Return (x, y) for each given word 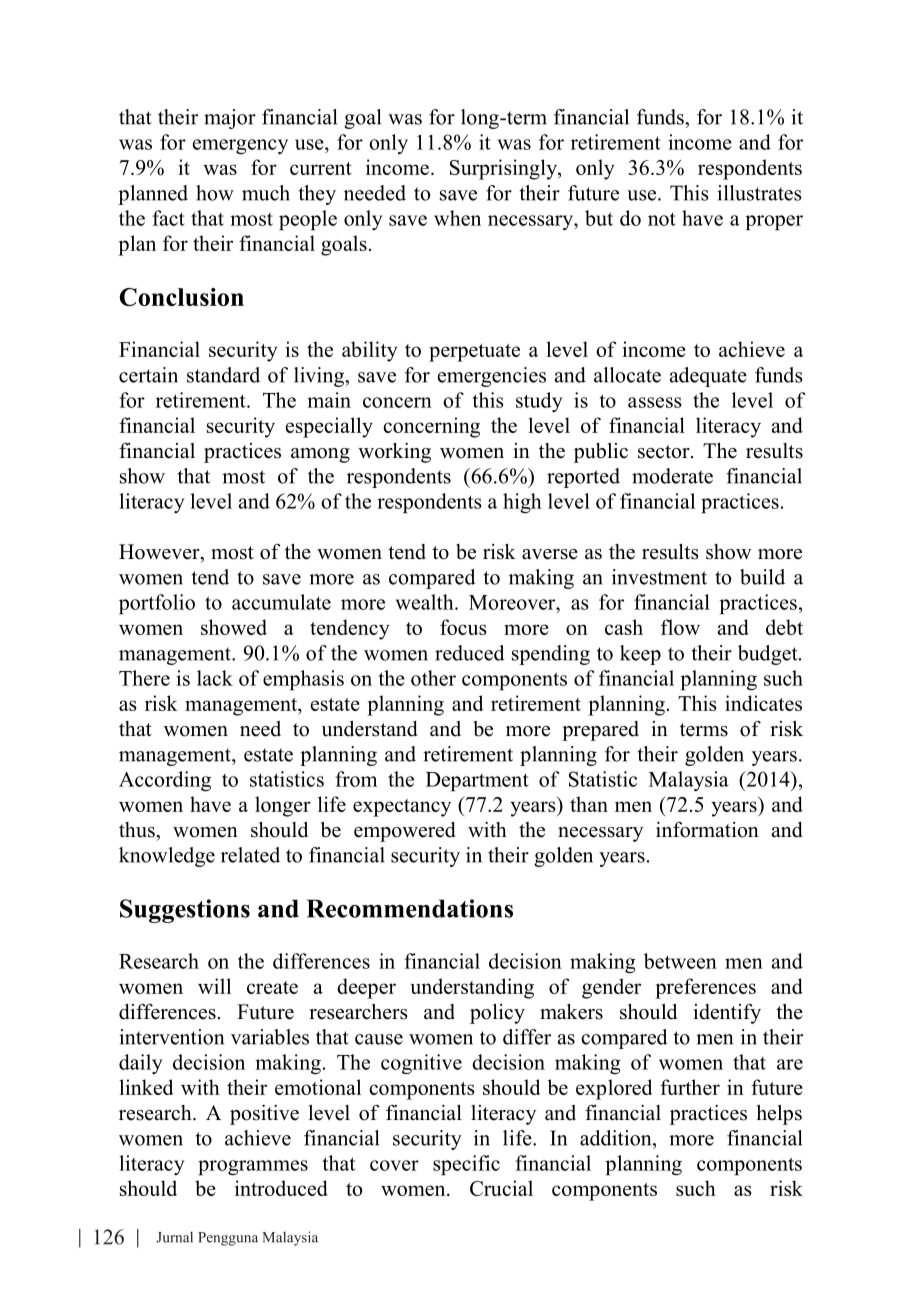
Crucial (501, 1188)
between (680, 961)
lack (215, 678)
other (433, 678)
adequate (708, 377)
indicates (763, 703)
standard (223, 375)
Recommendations (410, 908)
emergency (240, 147)
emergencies (492, 377)
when (457, 218)
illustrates (759, 193)
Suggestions (185, 911)
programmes (253, 1168)
